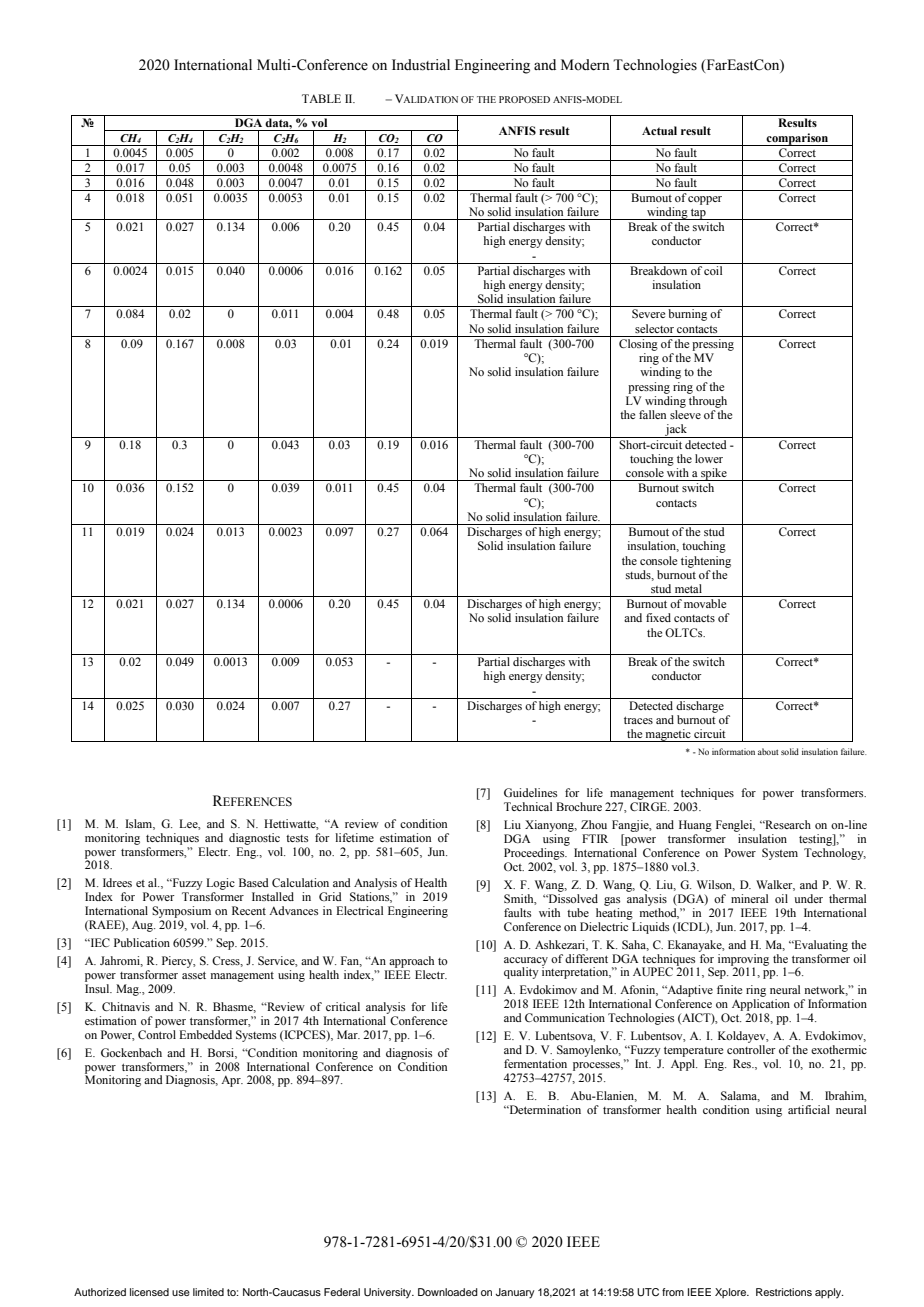  What do you see at coordinates (321, 98) in the screenshot?
I see `TABLE` at bounding box center [321, 98].
